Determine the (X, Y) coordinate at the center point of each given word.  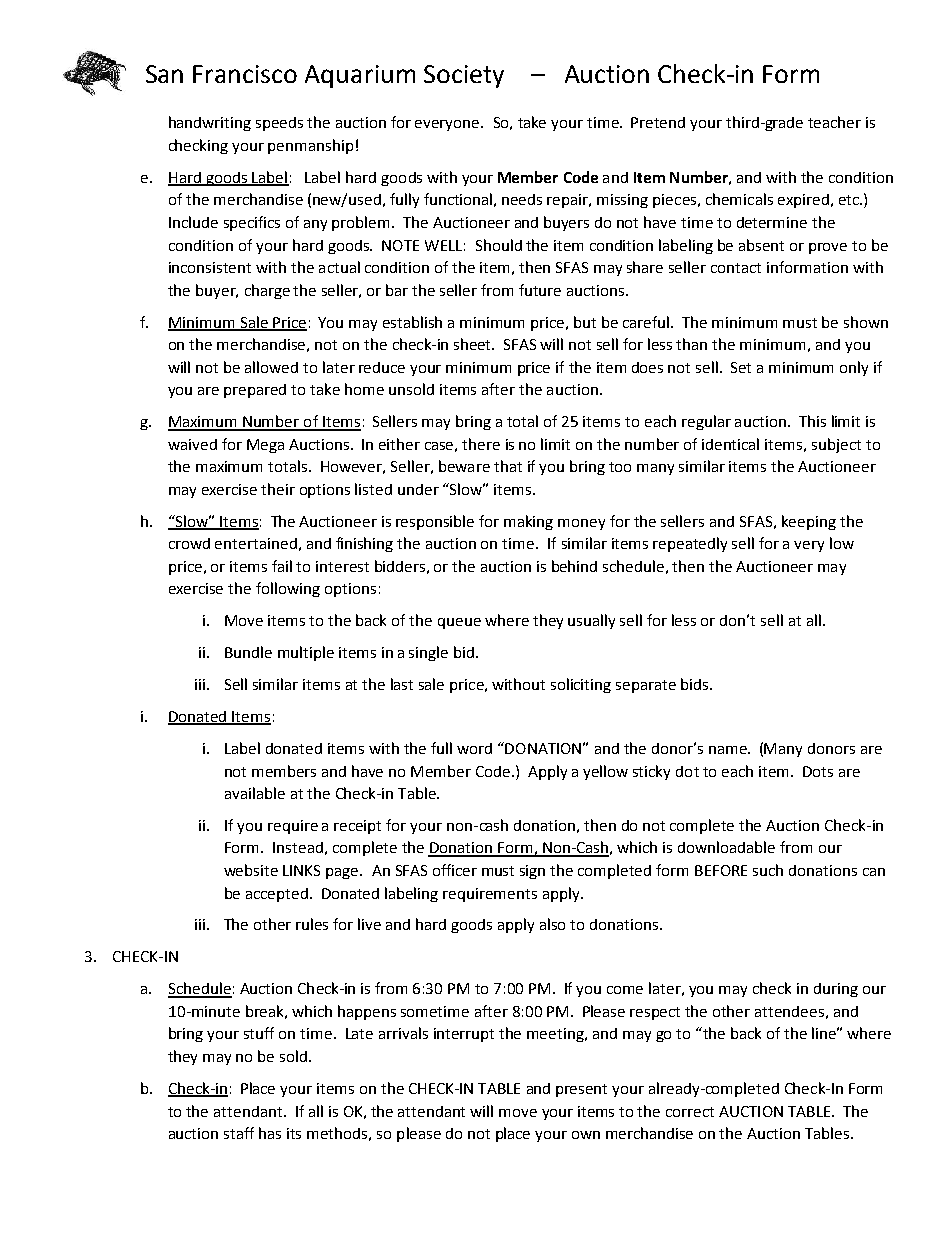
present (581, 1090)
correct (690, 1112)
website (251, 870)
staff (239, 1133)
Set (741, 367)
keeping (809, 522)
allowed (271, 367)
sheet (474, 344)
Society (464, 76)
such (768, 870)
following (288, 589)
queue (459, 623)
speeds (279, 124)
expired (803, 201)
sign (532, 872)
